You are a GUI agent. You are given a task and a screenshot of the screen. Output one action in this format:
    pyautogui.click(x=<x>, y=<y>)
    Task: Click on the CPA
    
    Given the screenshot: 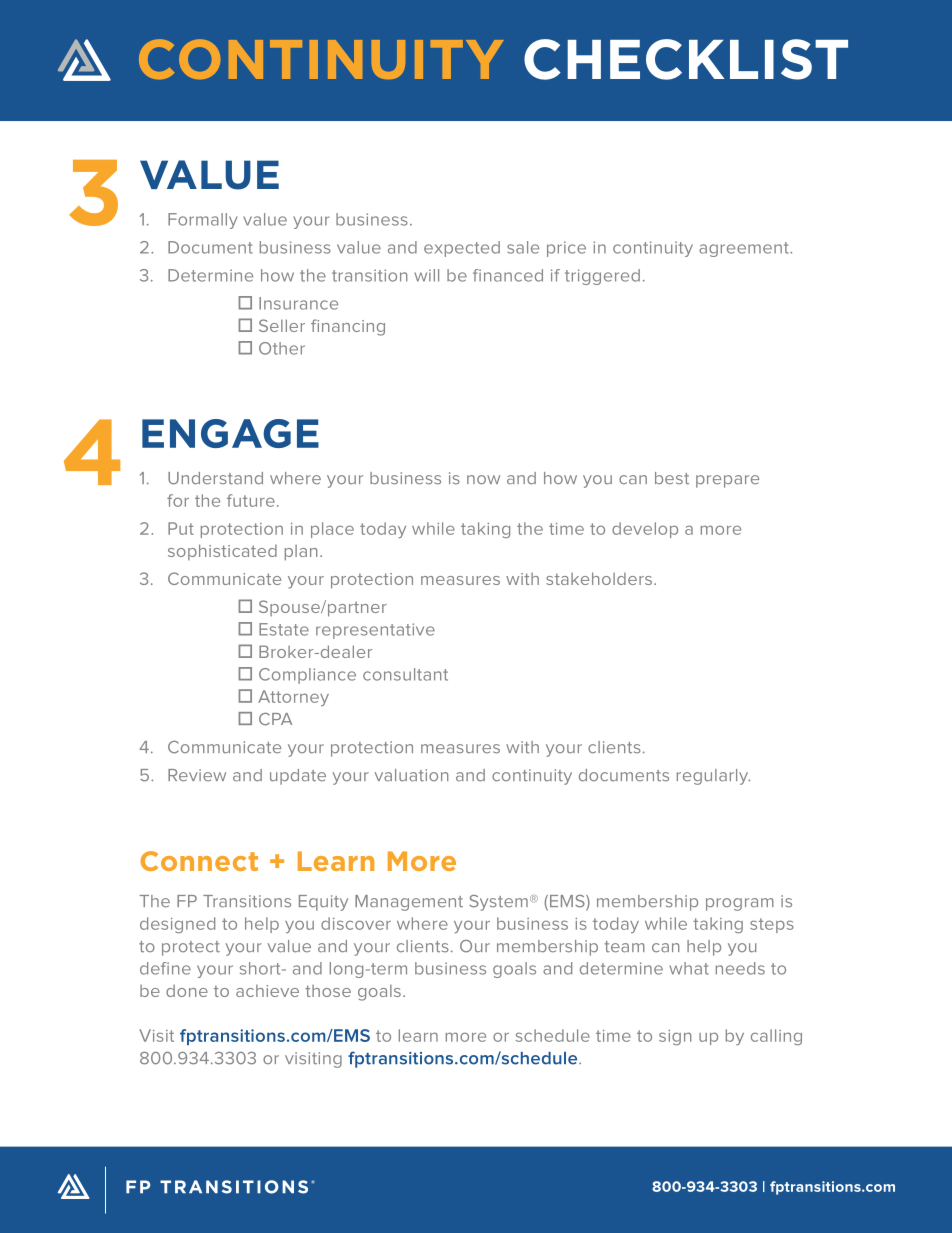 What is the action you would take?
    pyautogui.click(x=275, y=719)
